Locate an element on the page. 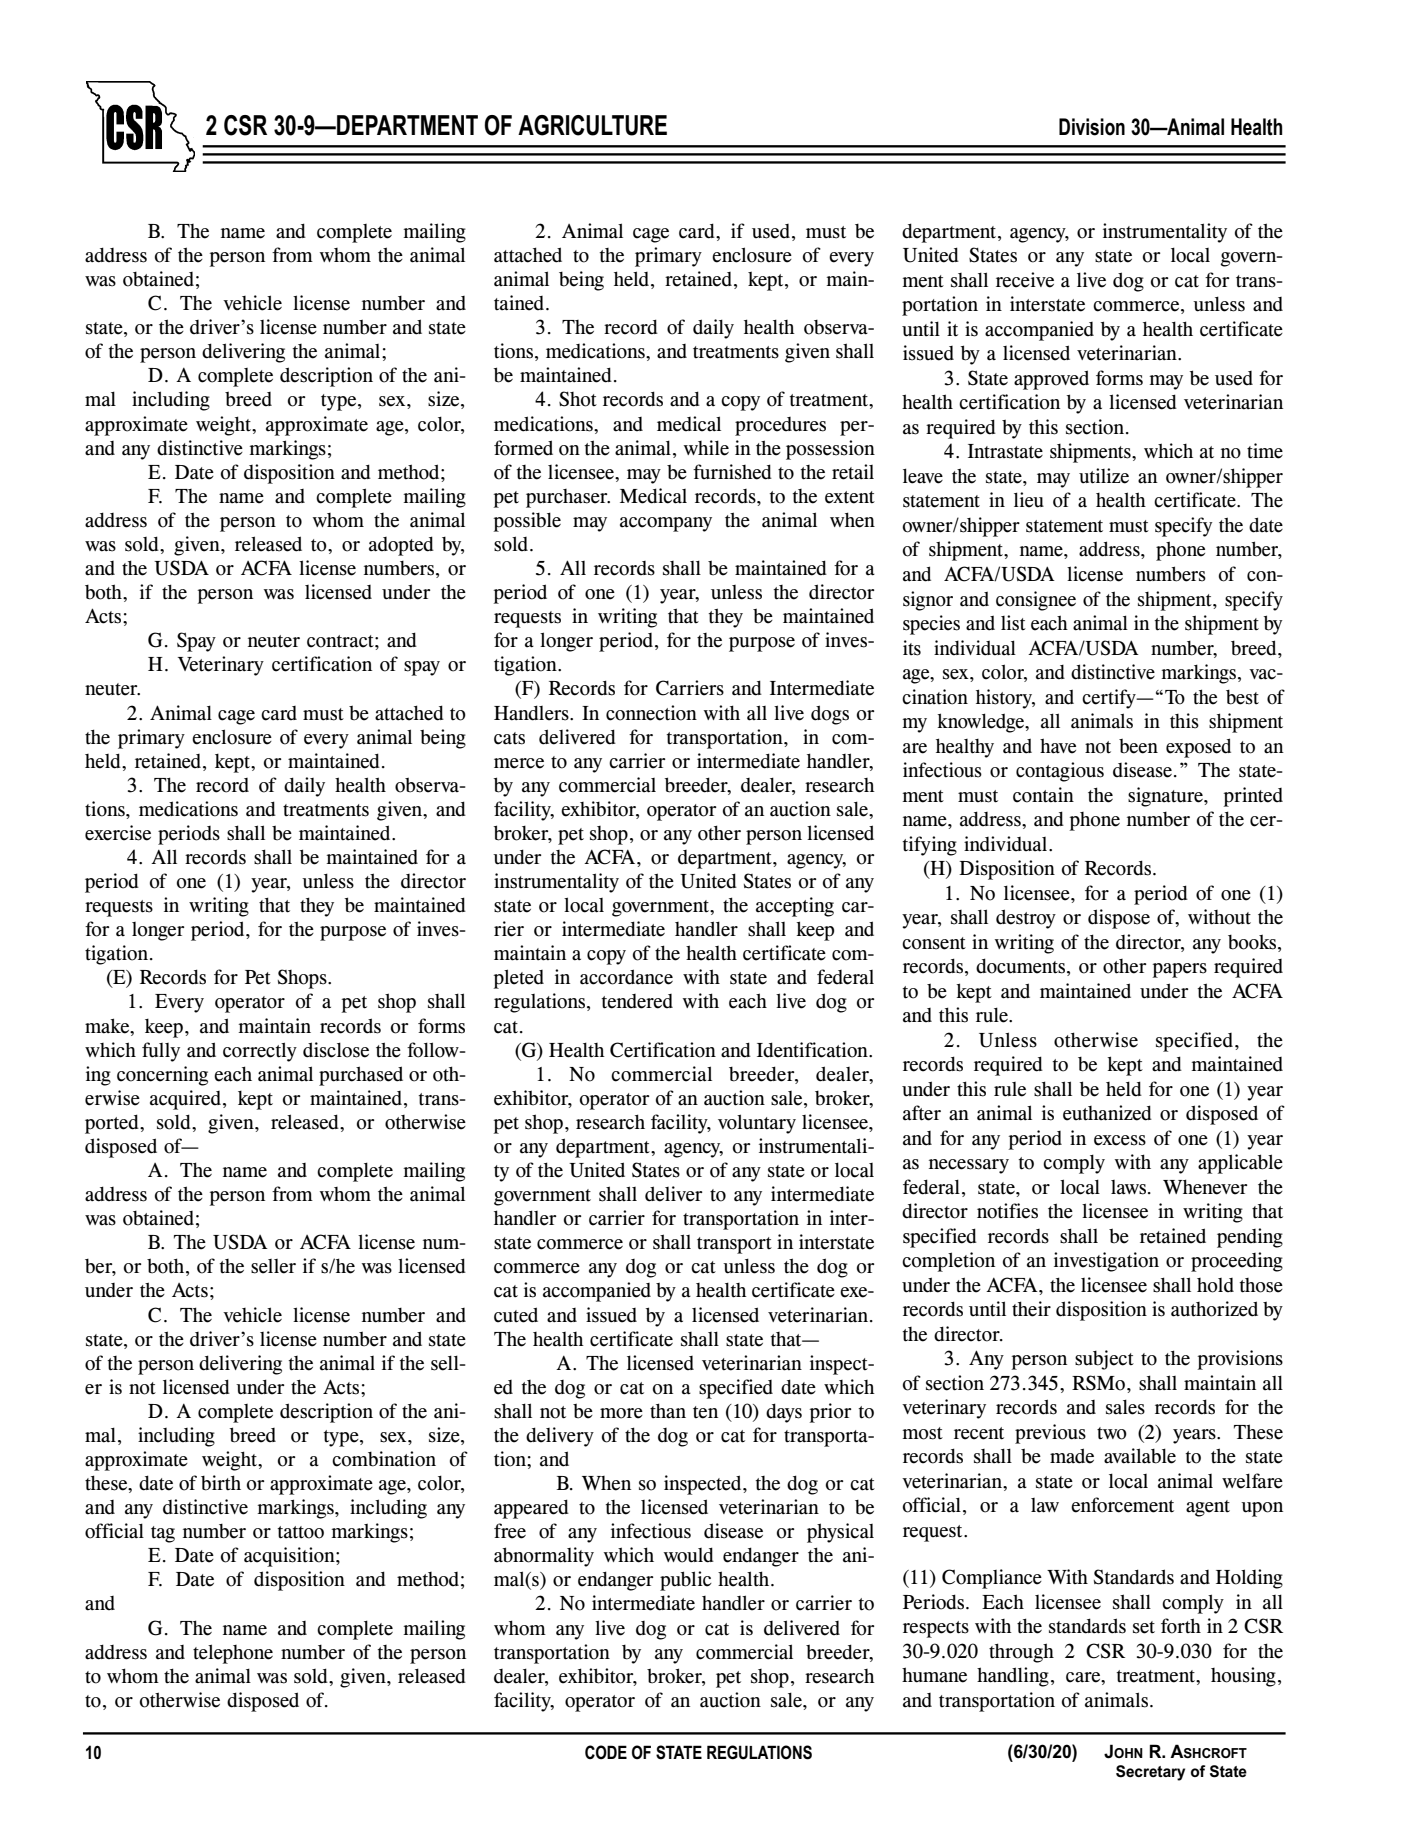 This page has height=1825, width=1410. AGRICULTURE is located at coordinates (592, 125).
